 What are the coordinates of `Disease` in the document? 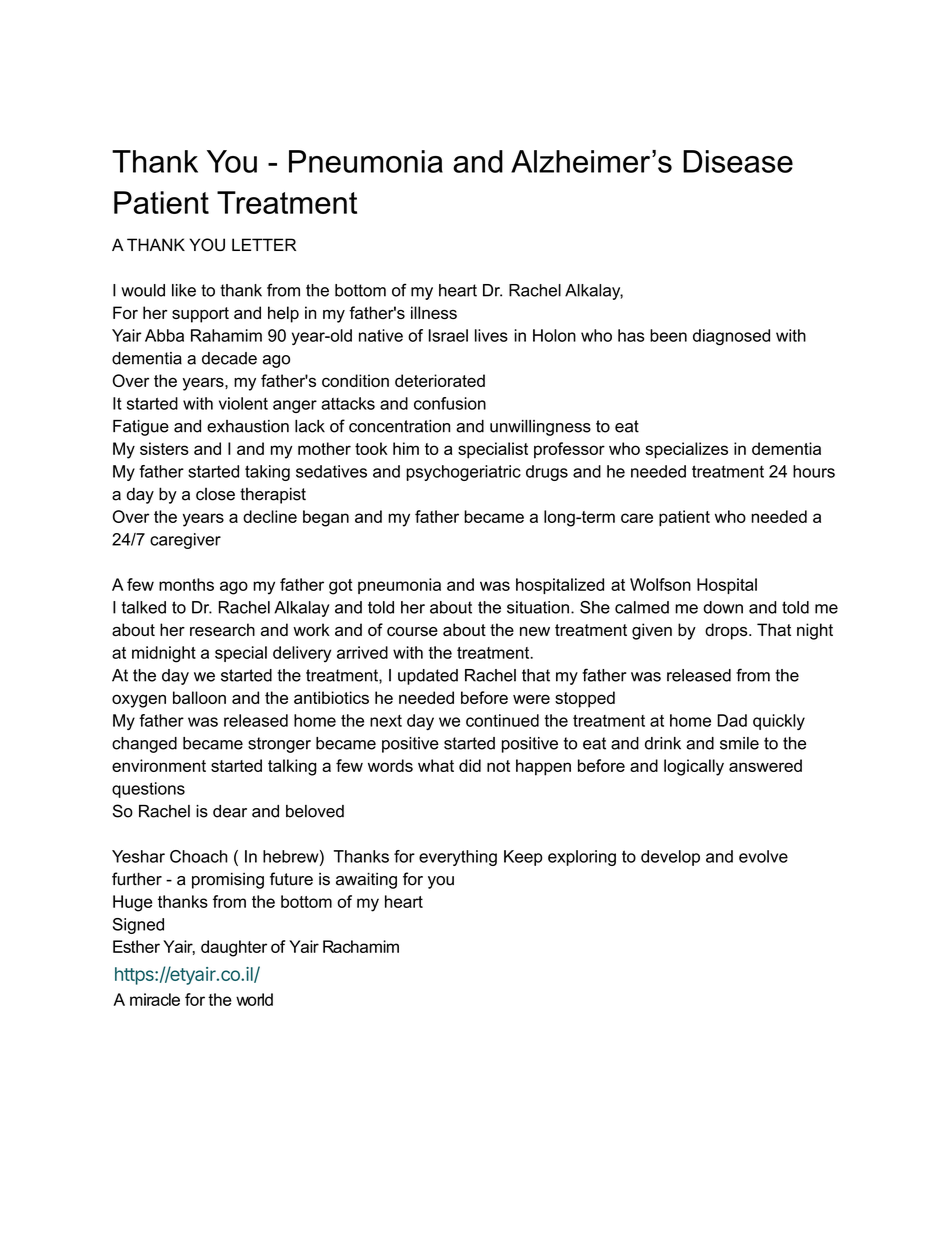 It's located at (738, 161).
